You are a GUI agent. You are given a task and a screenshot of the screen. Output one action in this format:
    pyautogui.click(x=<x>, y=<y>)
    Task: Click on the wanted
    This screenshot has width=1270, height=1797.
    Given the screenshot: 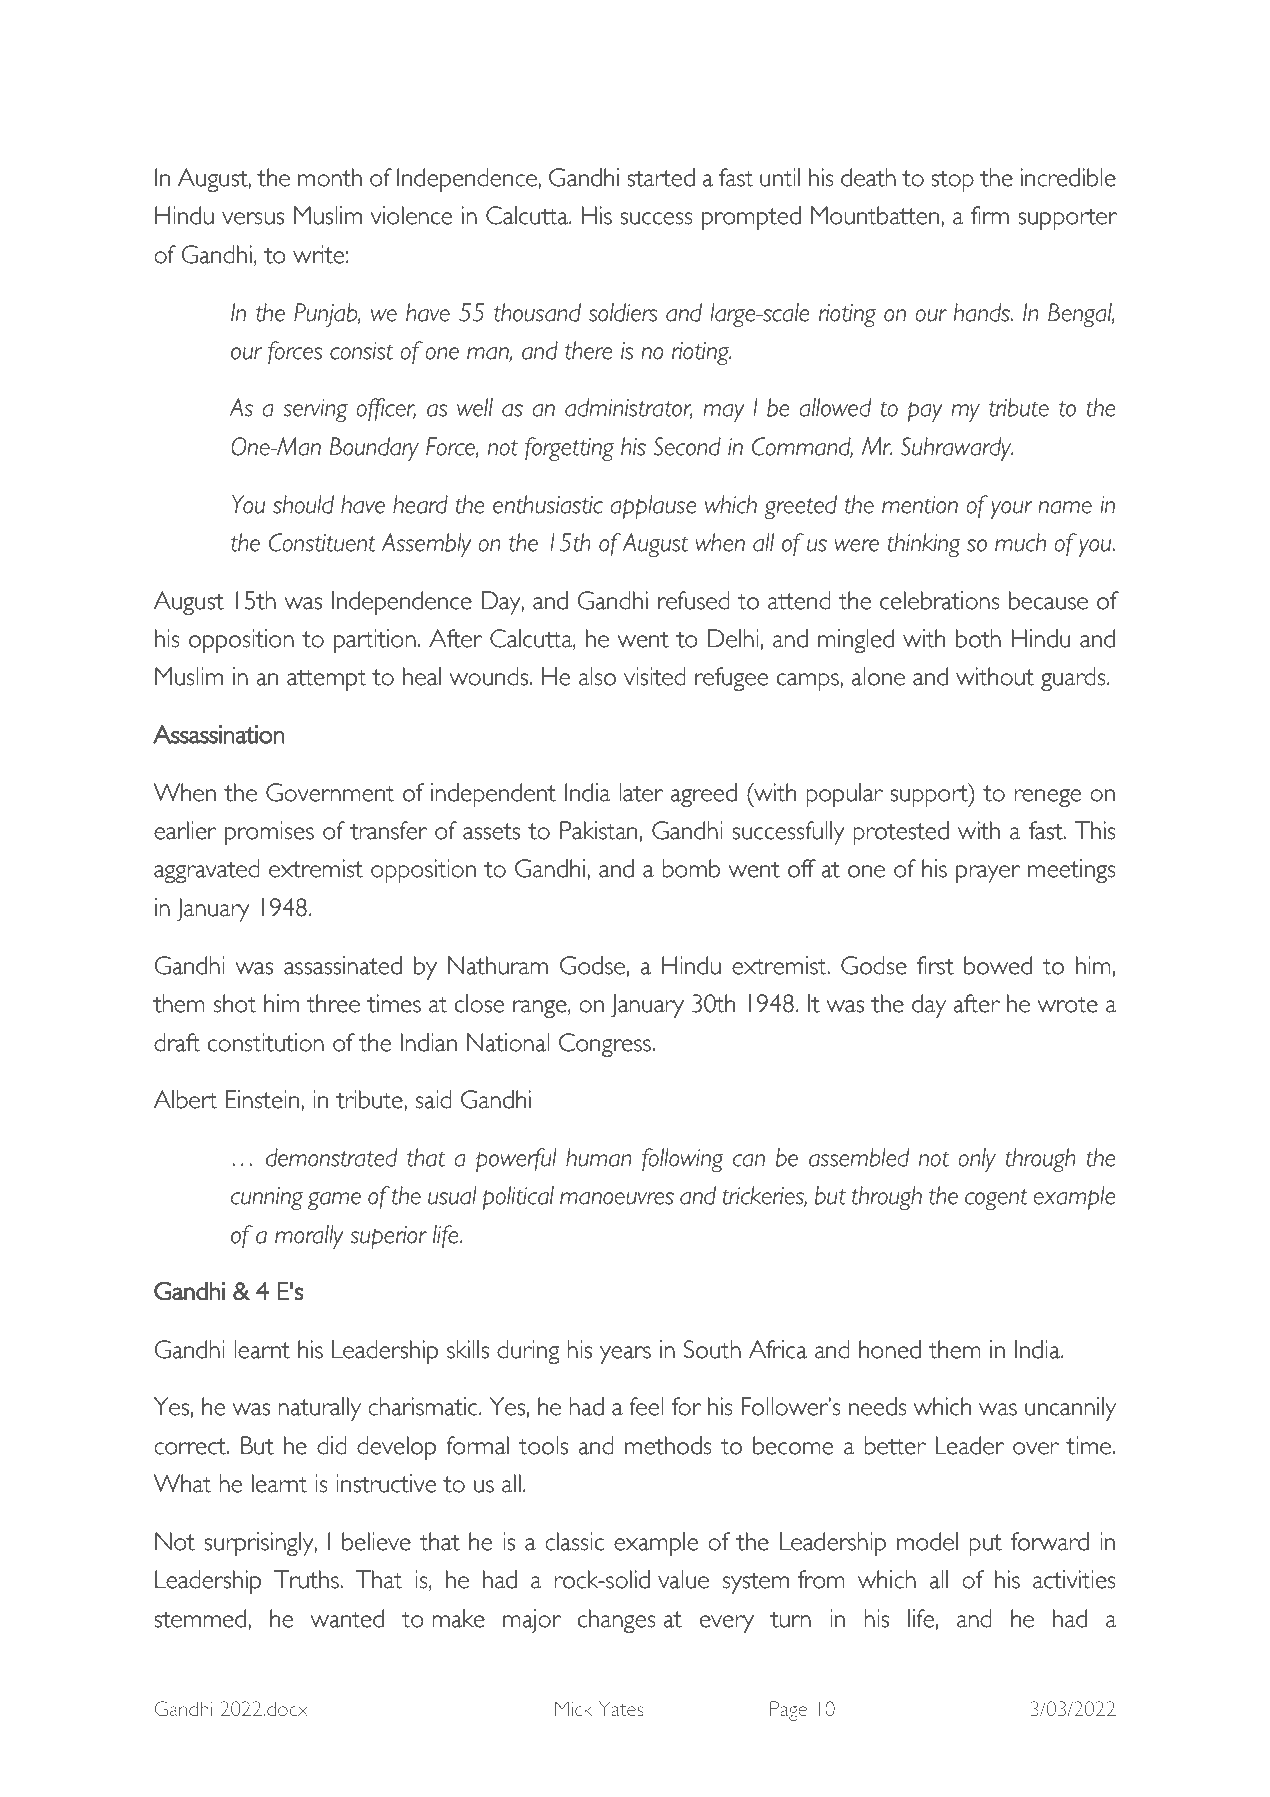 What is the action you would take?
    pyautogui.click(x=347, y=1618)
